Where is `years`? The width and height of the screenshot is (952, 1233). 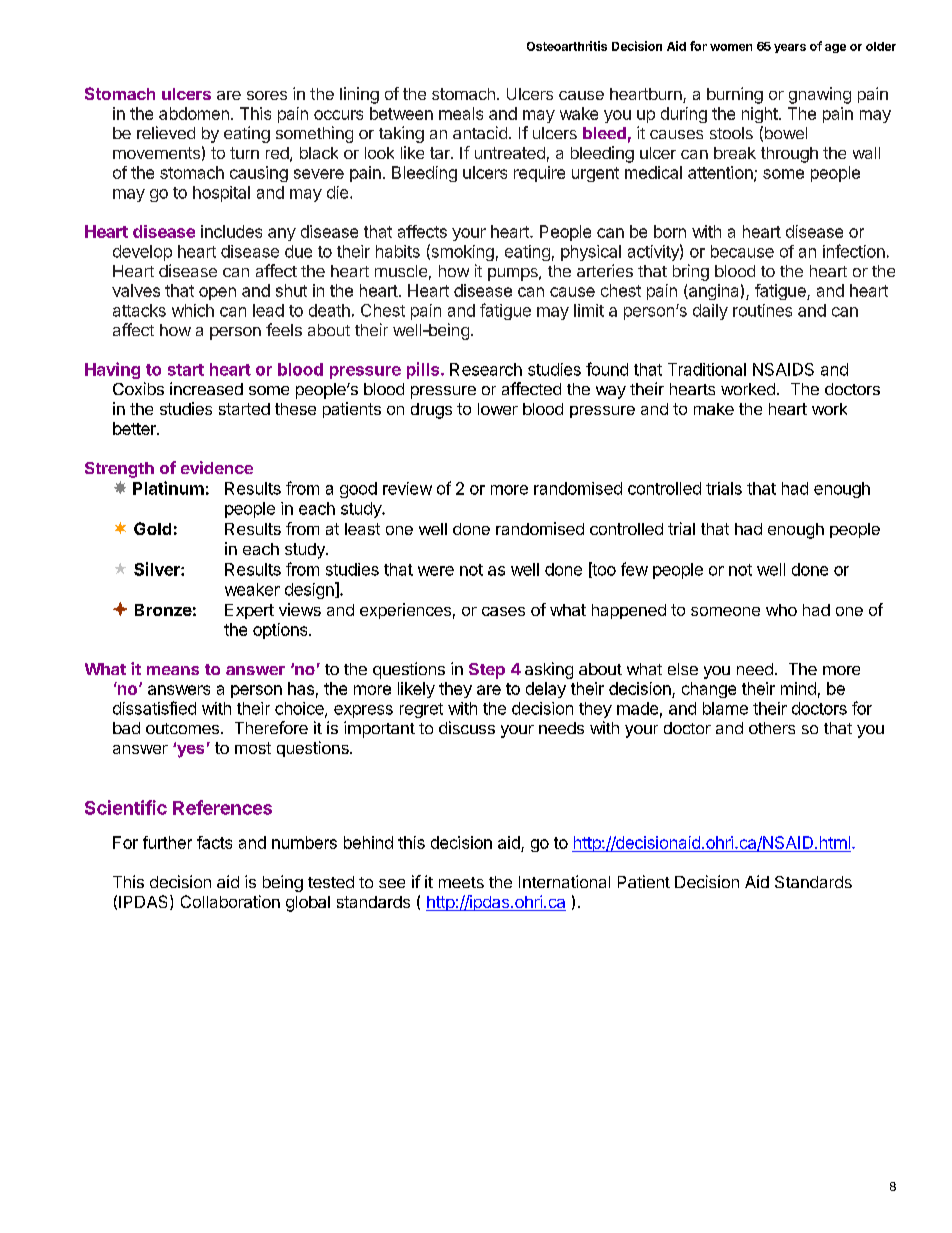
years is located at coordinates (790, 48).
